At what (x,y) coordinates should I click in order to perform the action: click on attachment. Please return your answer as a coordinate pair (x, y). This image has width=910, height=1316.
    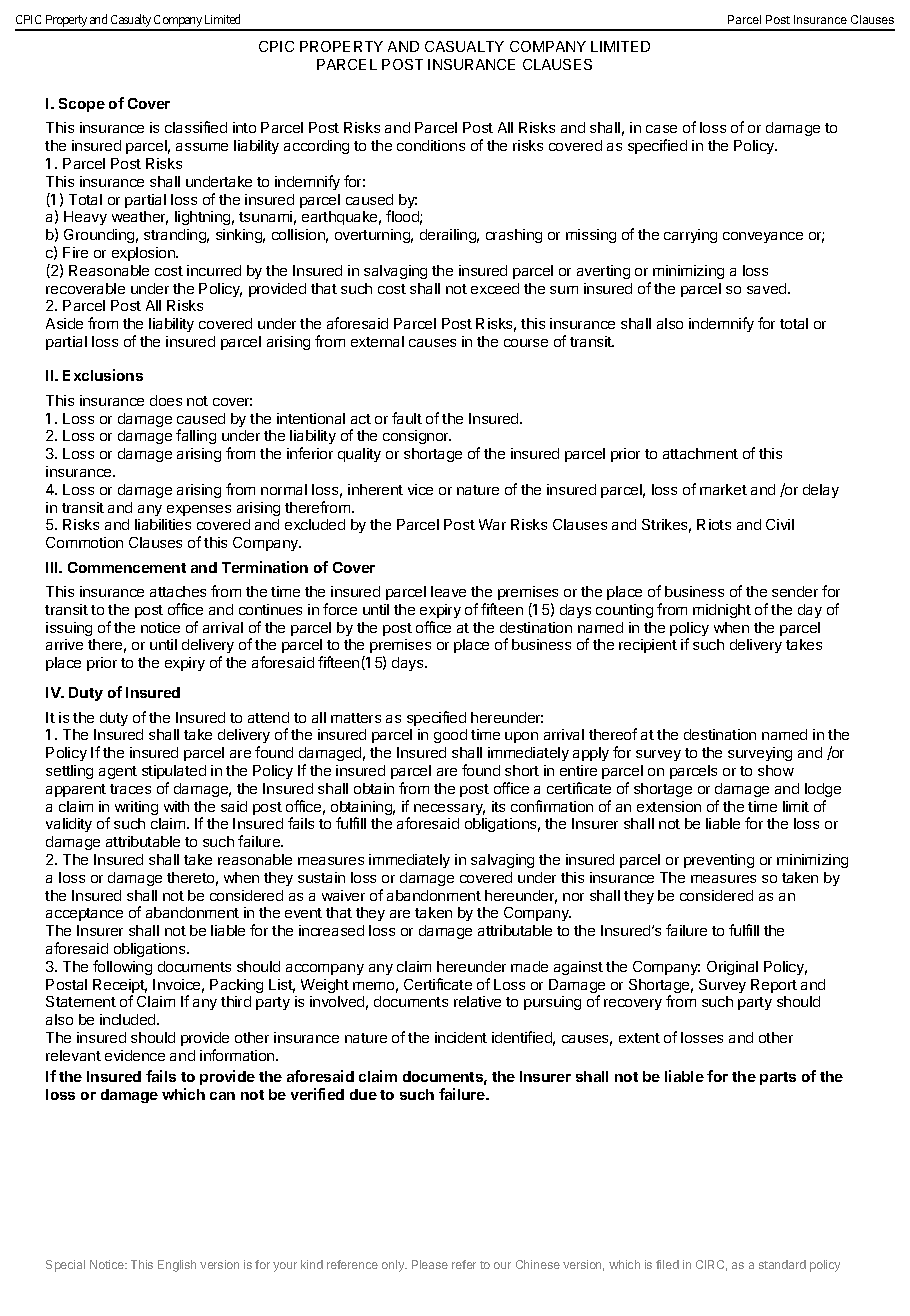
    Looking at the image, I should click on (700, 453).
